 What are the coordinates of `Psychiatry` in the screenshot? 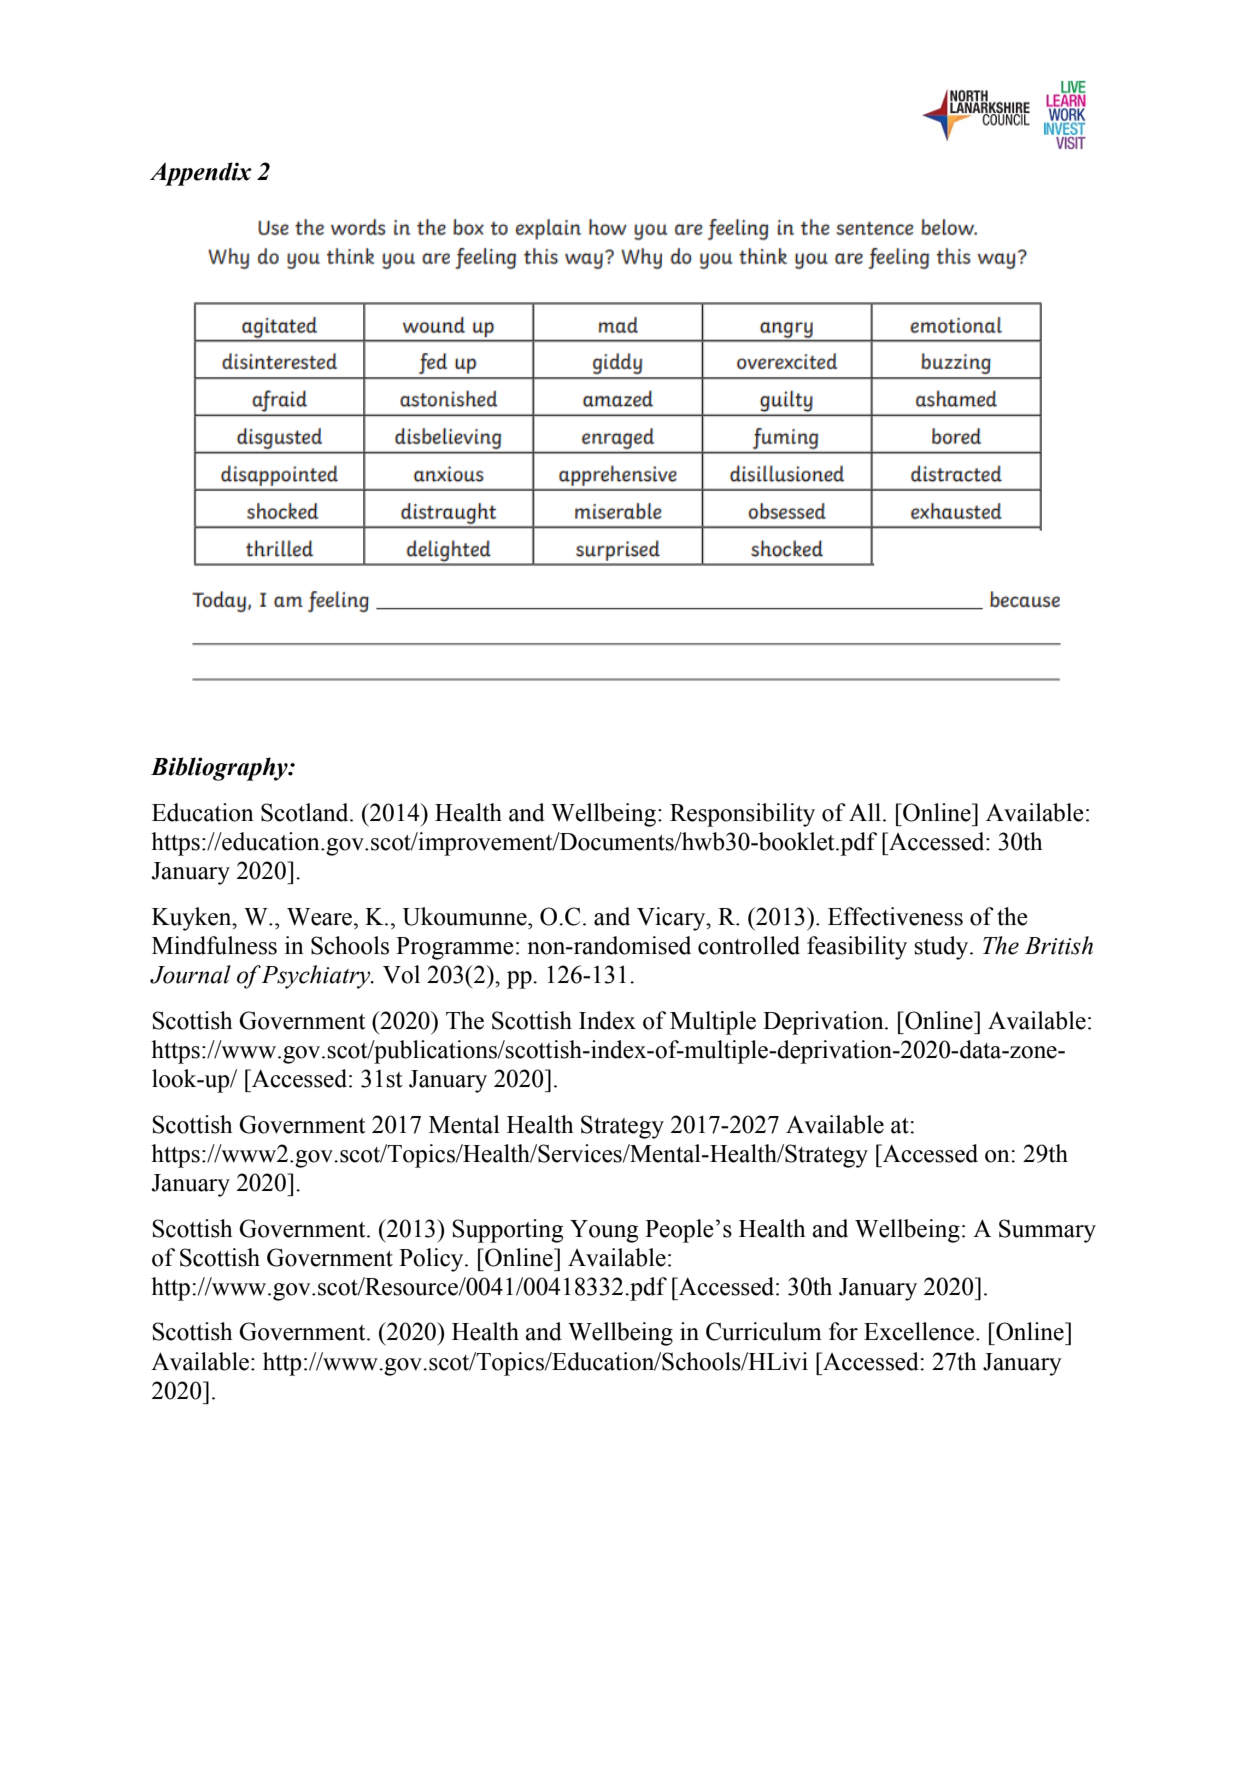 It's located at (317, 977).
